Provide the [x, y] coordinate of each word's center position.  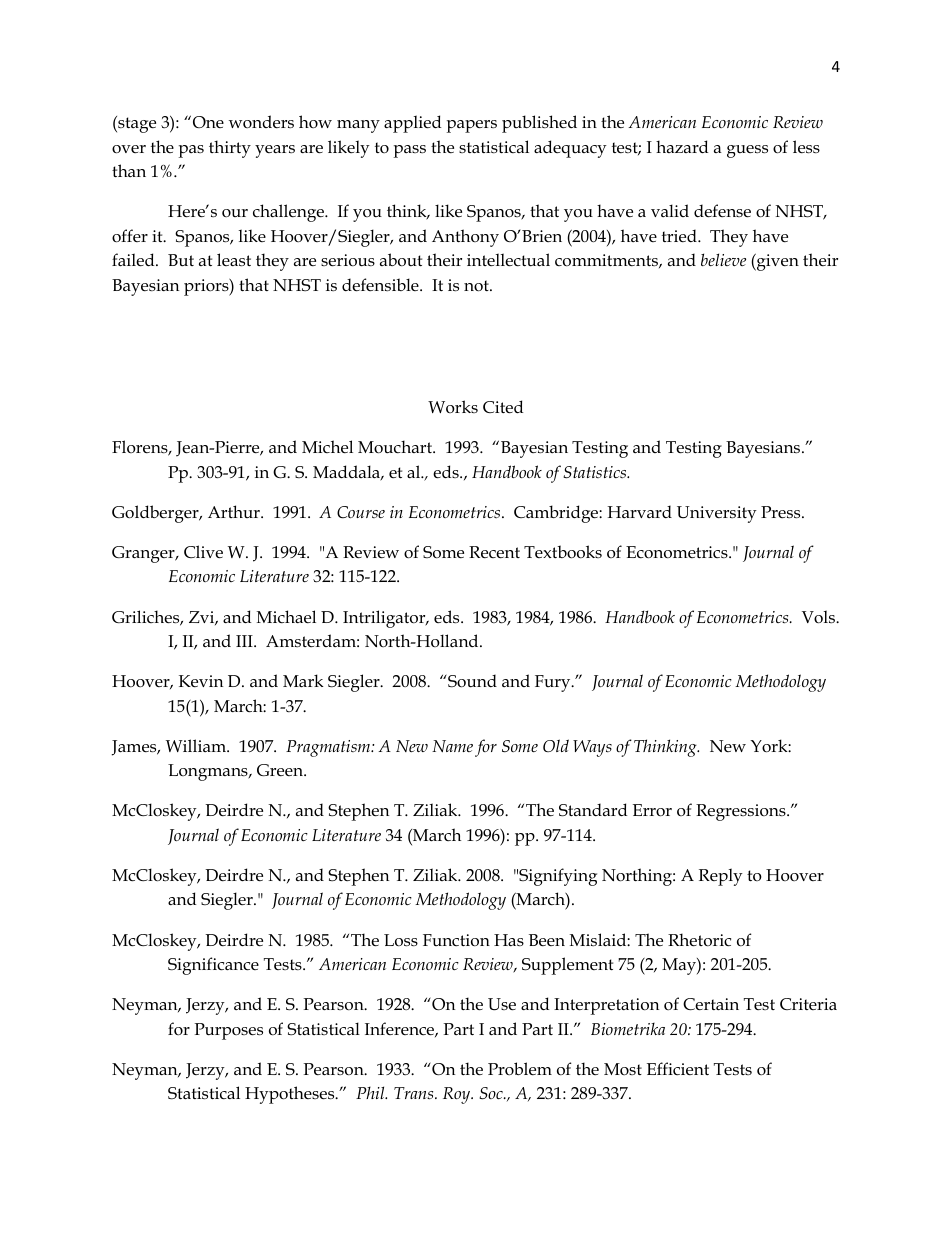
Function [456, 940]
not [477, 286]
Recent [494, 552]
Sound [471, 681]
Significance [213, 966]
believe [723, 259]
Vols [819, 617]
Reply [721, 877]
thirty [230, 149]
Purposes [228, 1031]
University [717, 514]
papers [472, 126]
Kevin [201, 681]
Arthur [235, 511]
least [234, 260]
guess [747, 151]
